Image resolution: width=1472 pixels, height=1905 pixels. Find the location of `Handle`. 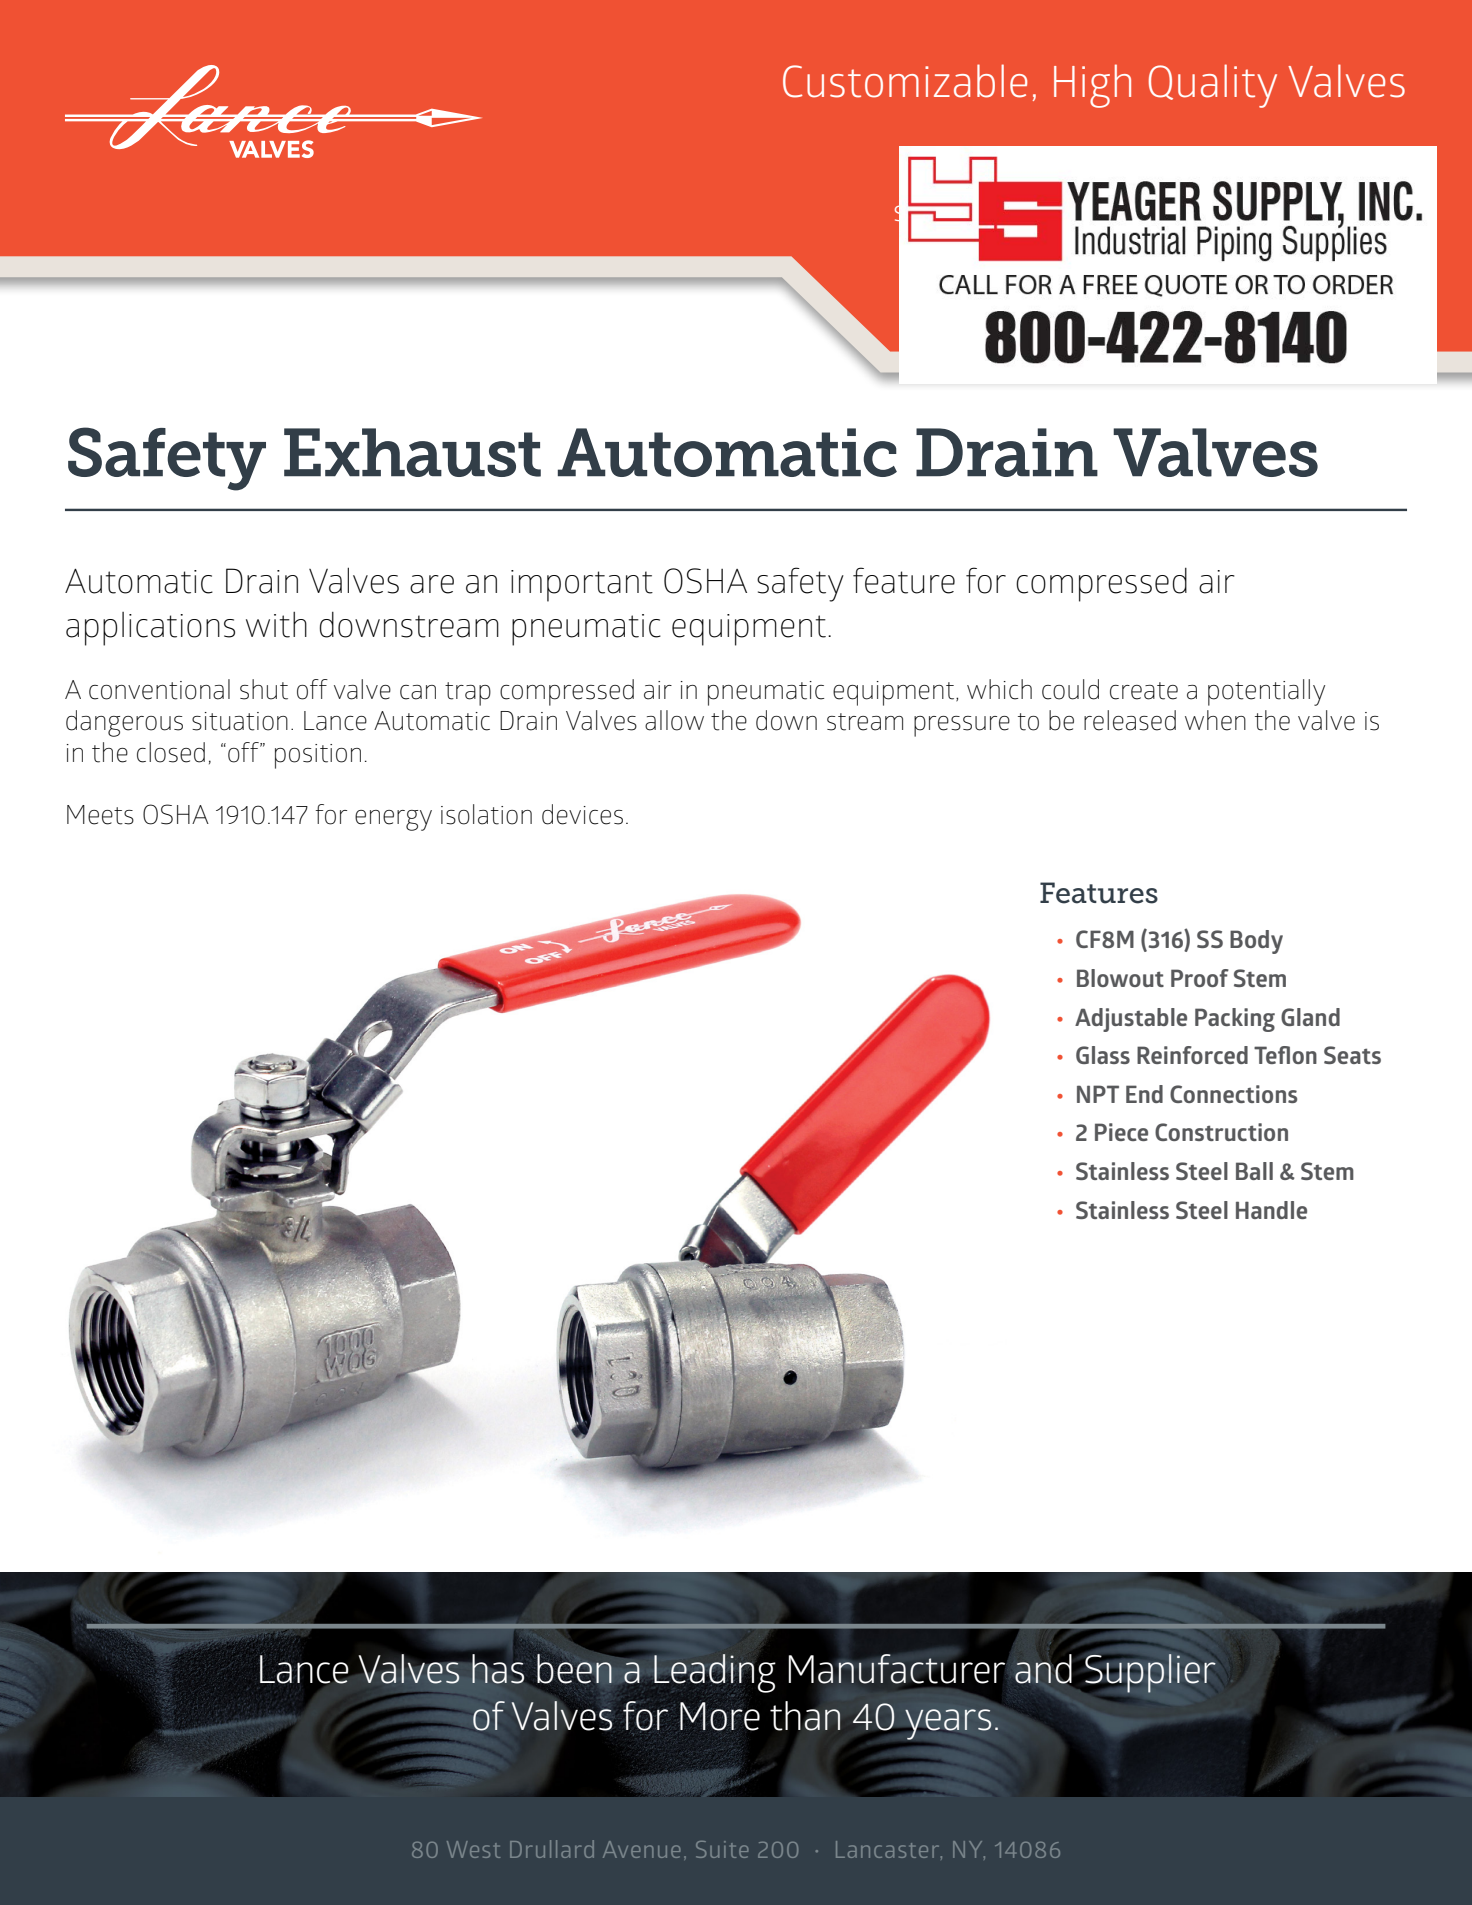

Handle is located at coordinates (1271, 1210).
